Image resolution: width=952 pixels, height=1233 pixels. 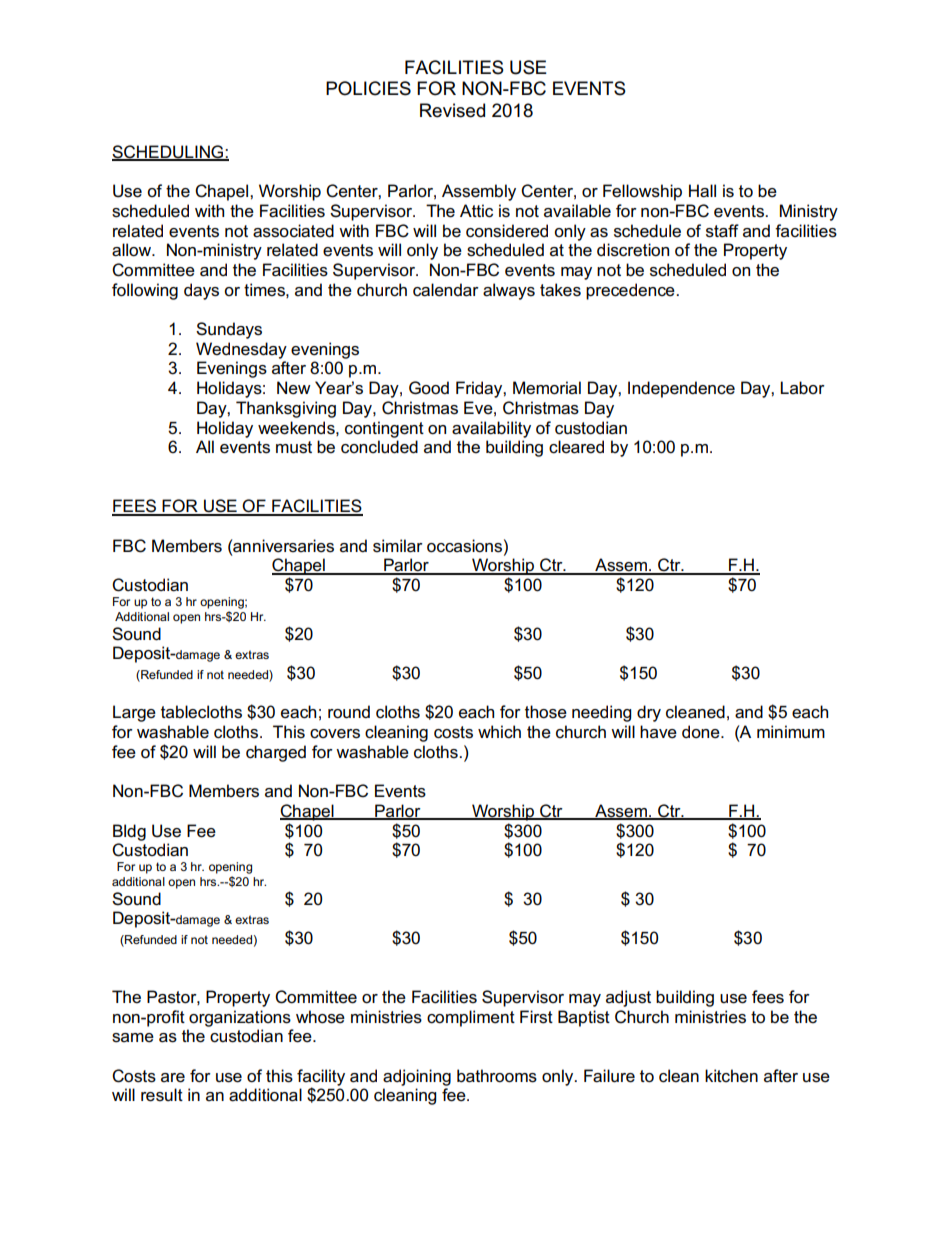 What do you see at coordinates (731, 1076) in the screenshot?
I see `kitchen` at bounding box center [731, 1076].
